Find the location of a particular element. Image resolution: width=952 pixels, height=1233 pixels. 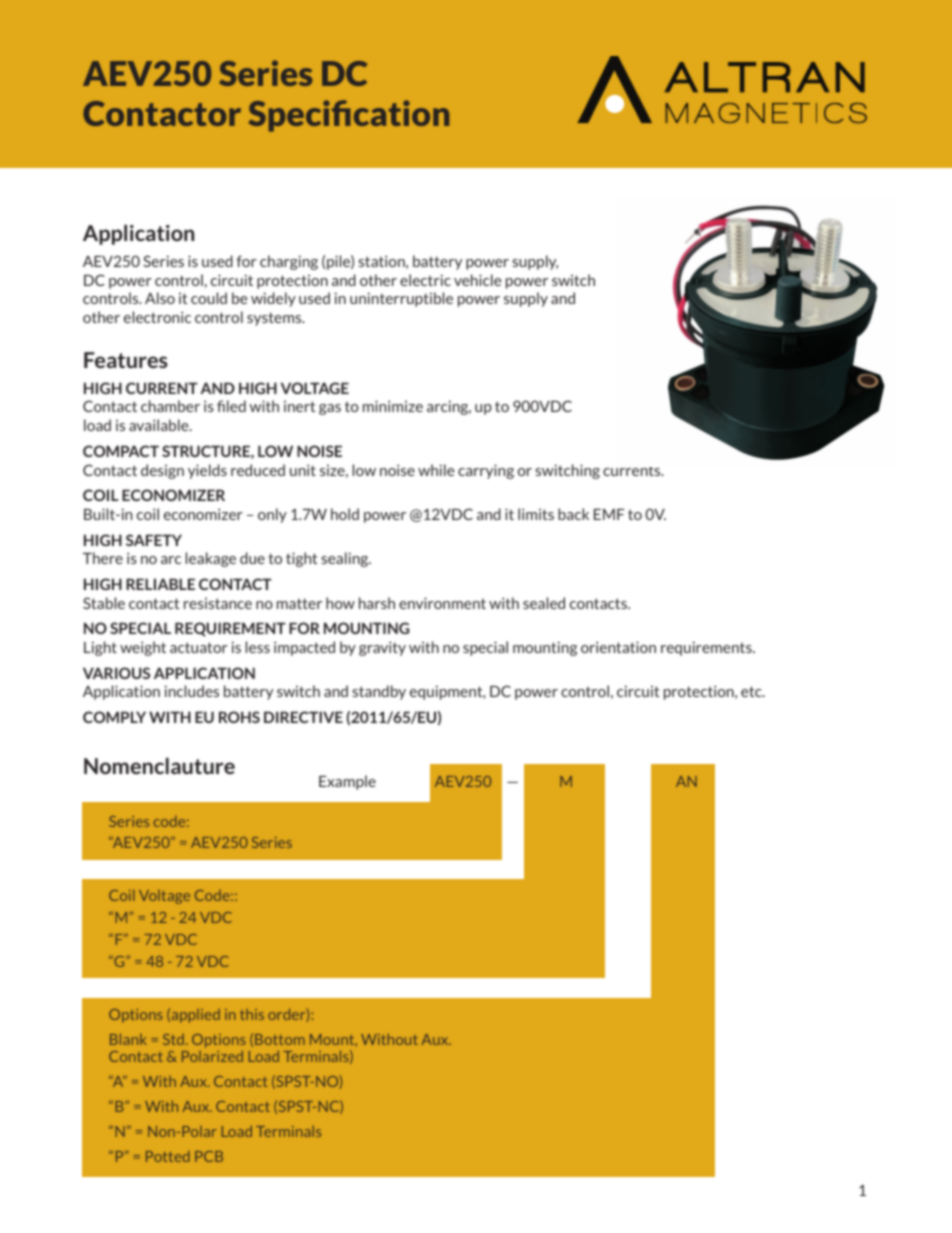

chamber is located at coordinates (170, 406).
